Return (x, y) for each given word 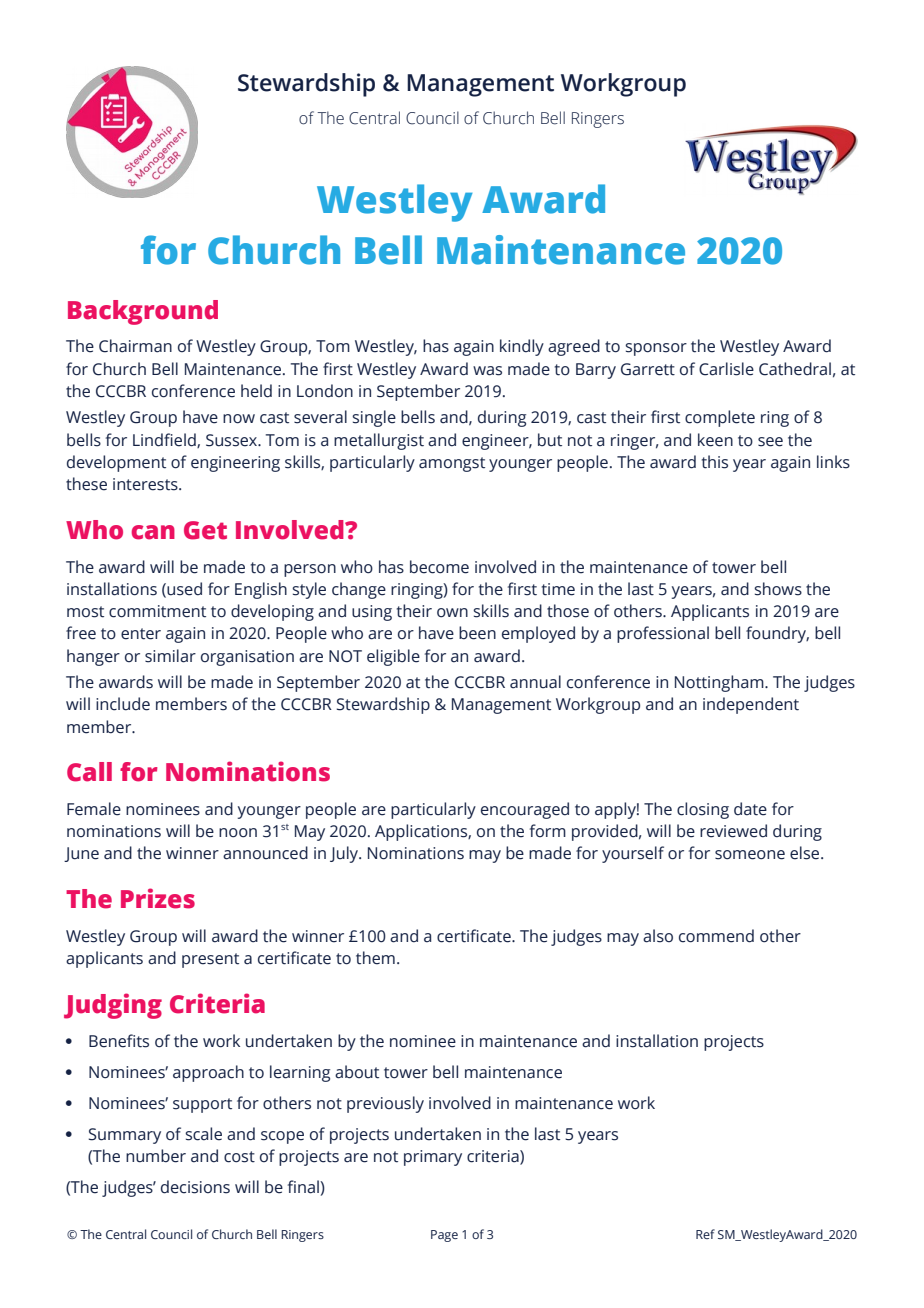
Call (89, 772)
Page (444, 1236)
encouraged (525, 810)
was (487, 371)
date (750, 809)
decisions (195, 1187)
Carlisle (726, 369)
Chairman (135, 346)
